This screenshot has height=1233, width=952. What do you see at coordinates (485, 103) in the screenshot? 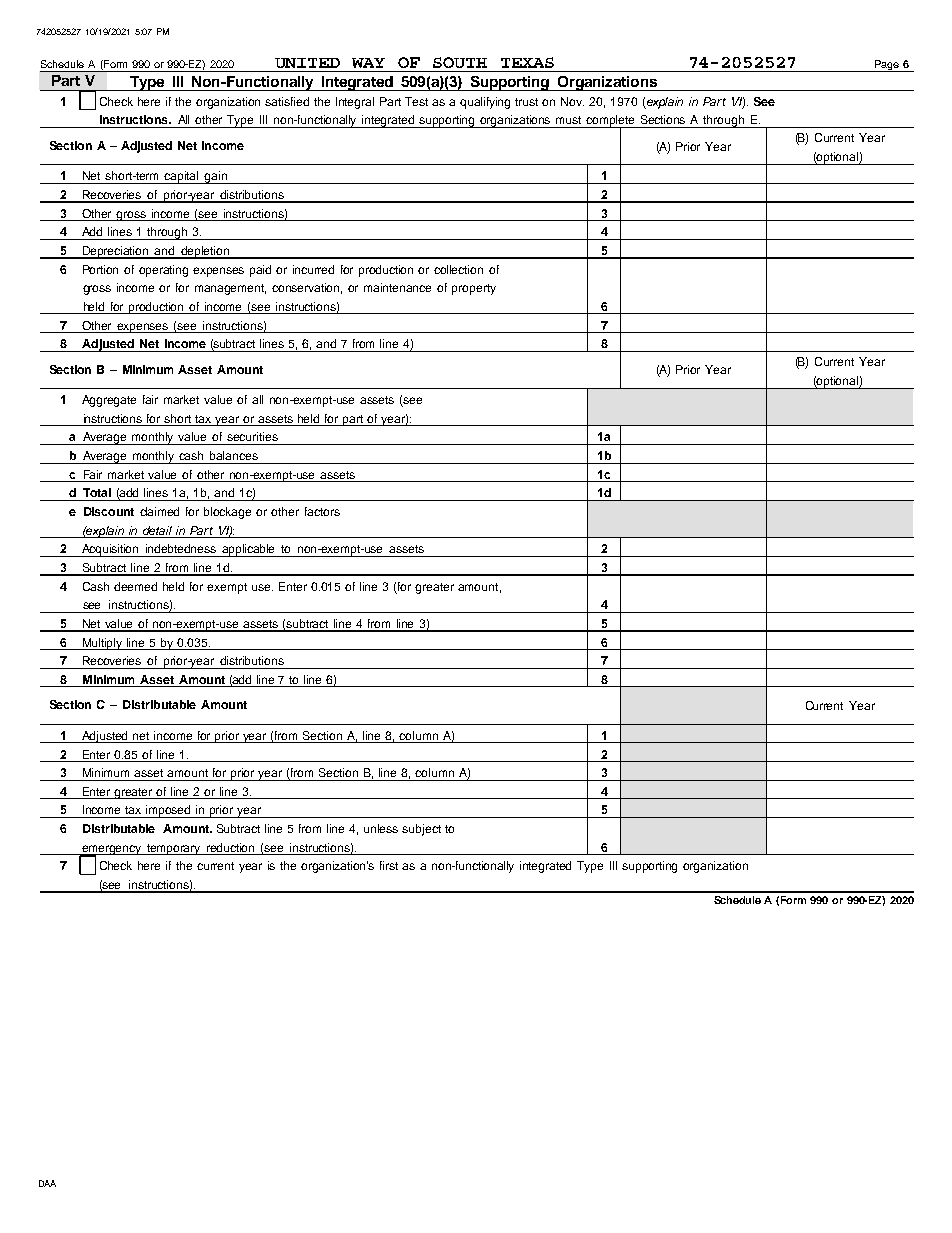
I see `qualifying` at bounding box center [485, 103].
